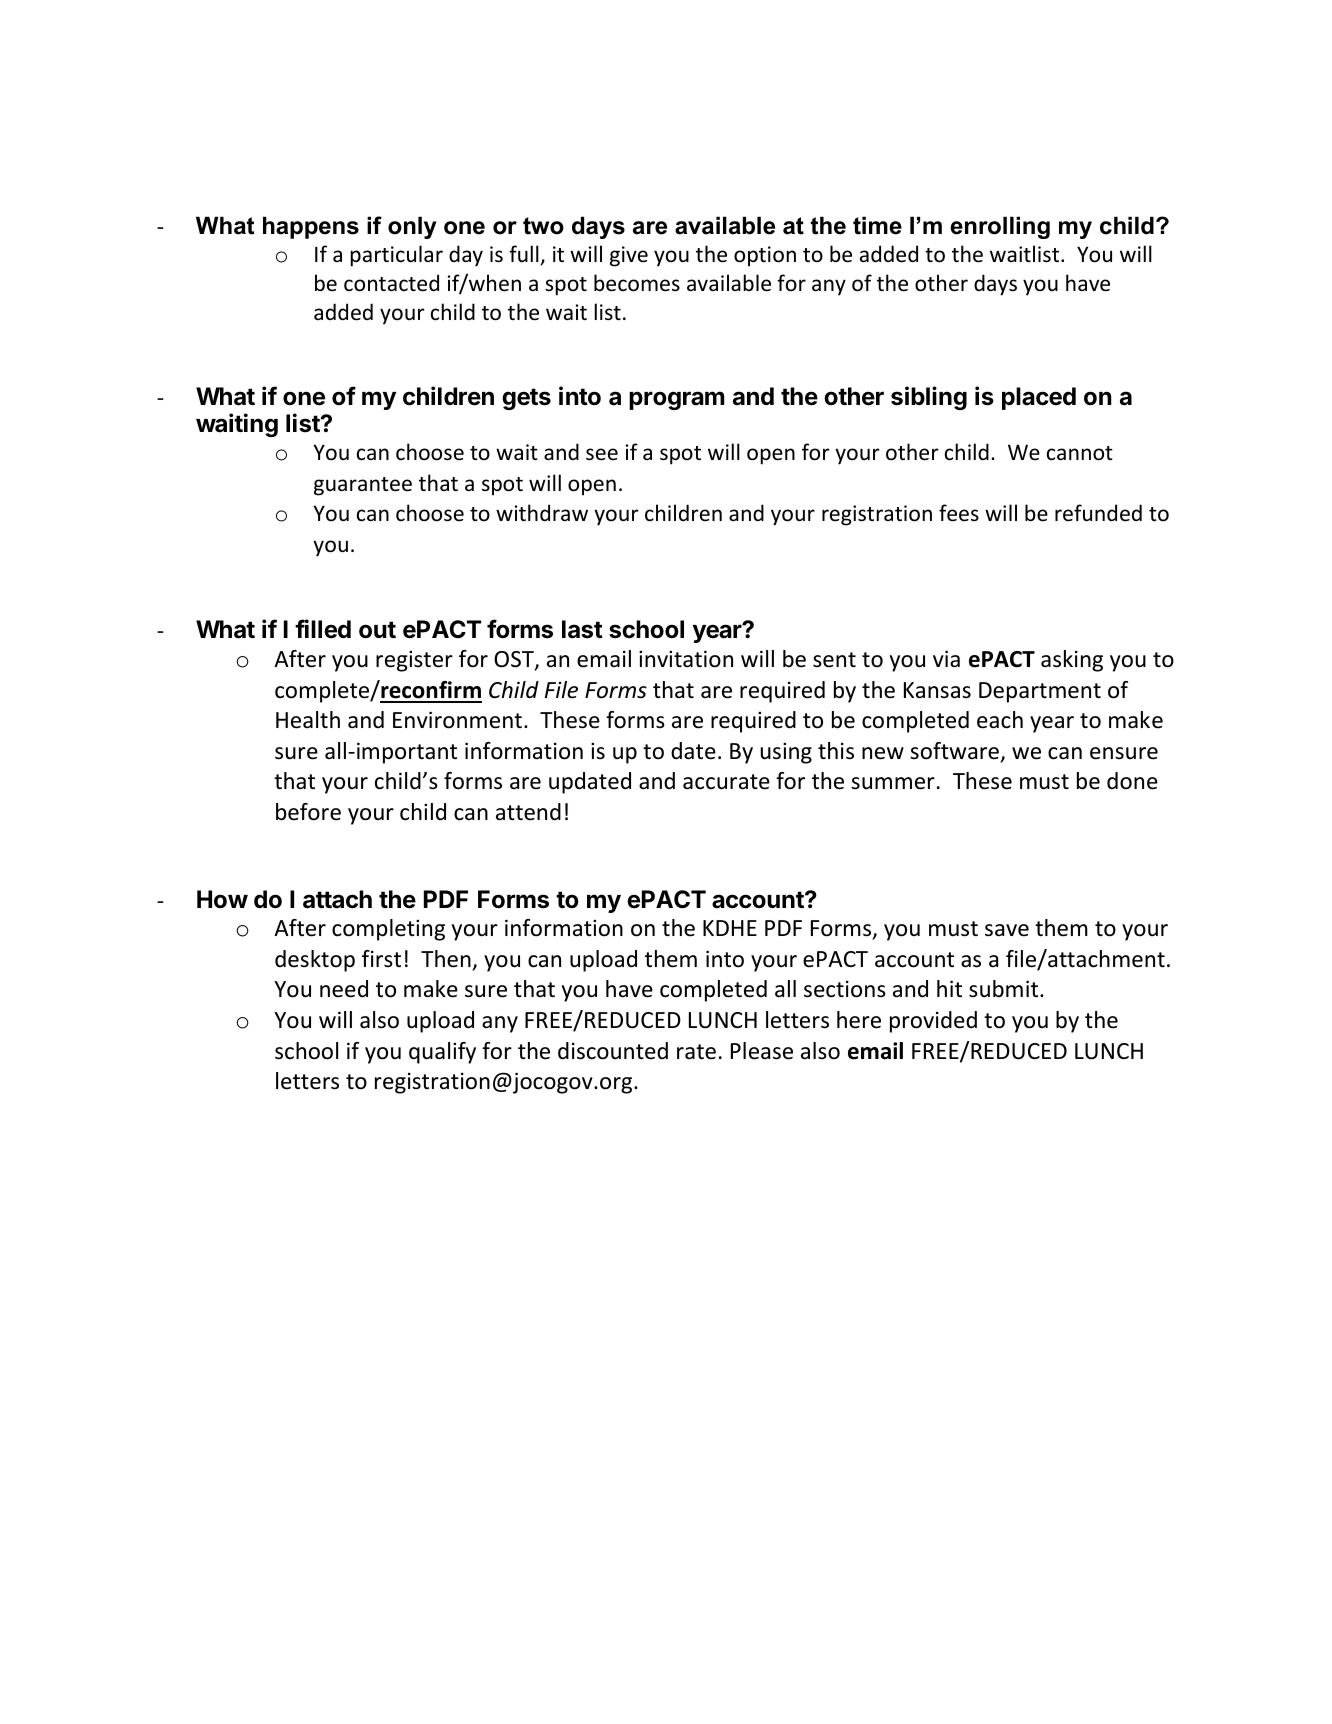  I want to click on happens, so click(311, 227).
